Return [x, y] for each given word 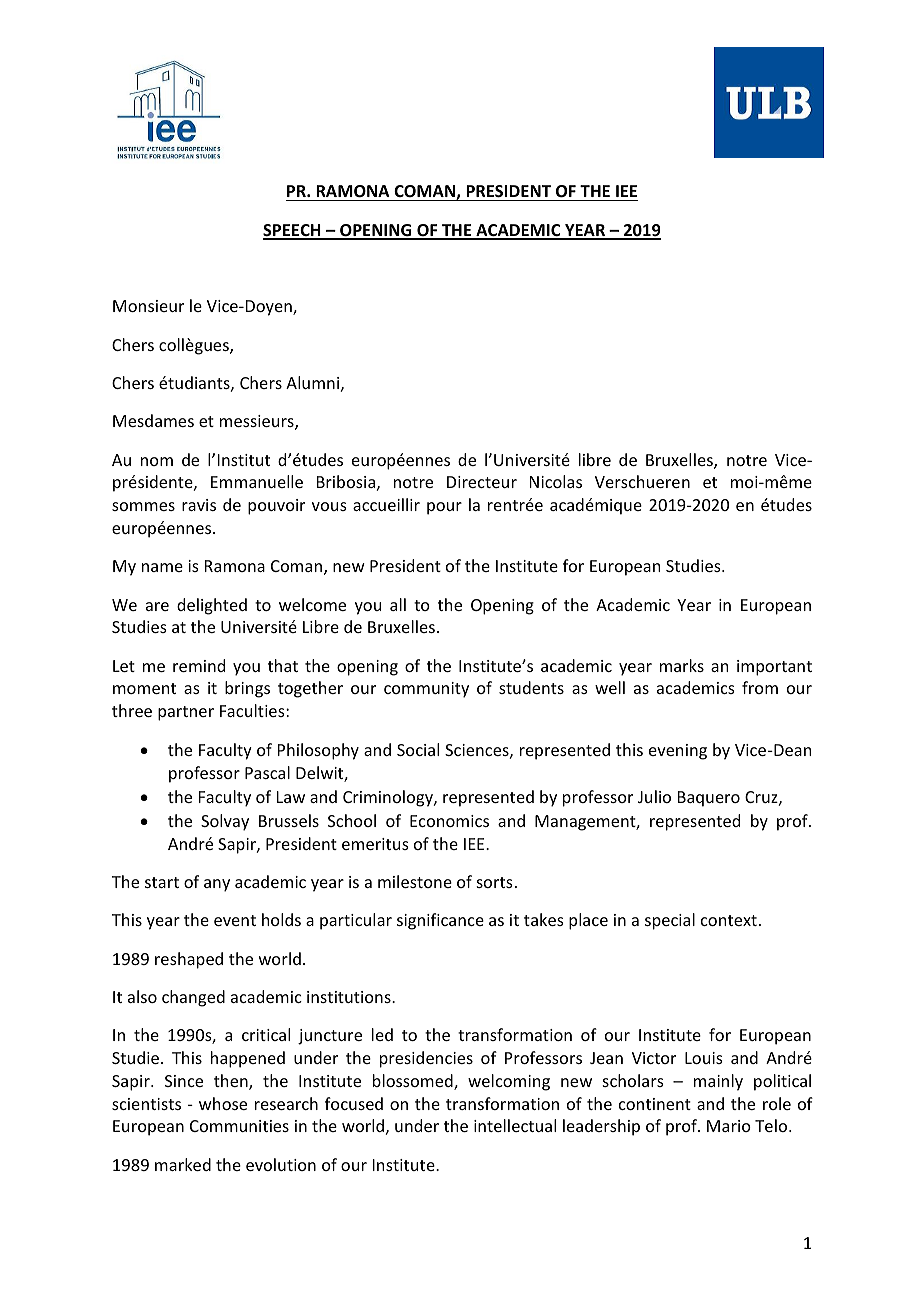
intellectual [515, 1125]
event [235, 920]
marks [682, 665]
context [729, 920]
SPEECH [293, 231]
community [426, 690]
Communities [239, 1126]
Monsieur [148, 306]
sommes [143, 506]
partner [186, 713]
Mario [729, 1126]
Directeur [482, 482]
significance [440, 921]
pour [444, 508]
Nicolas [556, 481]
